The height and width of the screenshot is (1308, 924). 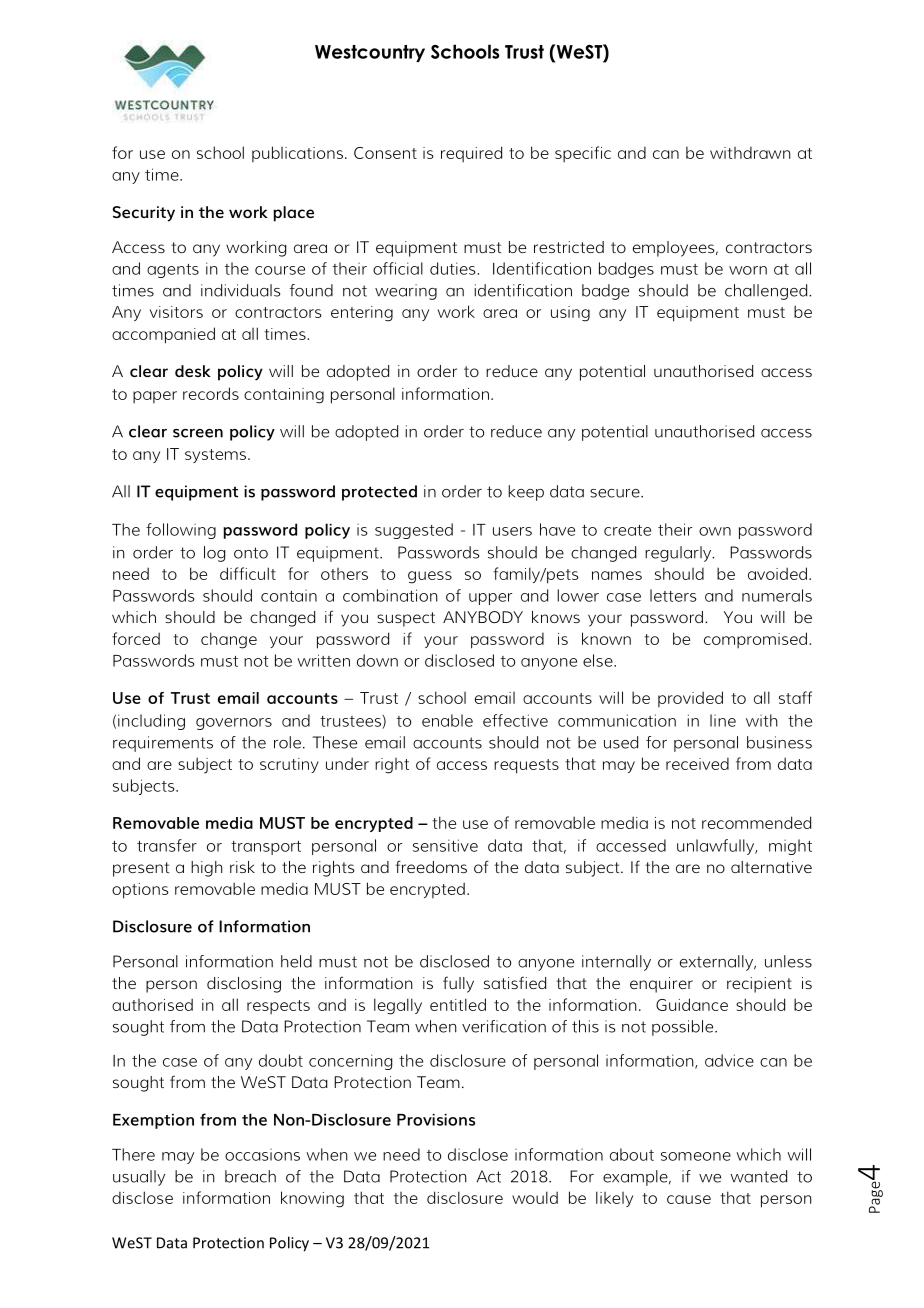 I want to click on keep, so click(x=526, y=493).
